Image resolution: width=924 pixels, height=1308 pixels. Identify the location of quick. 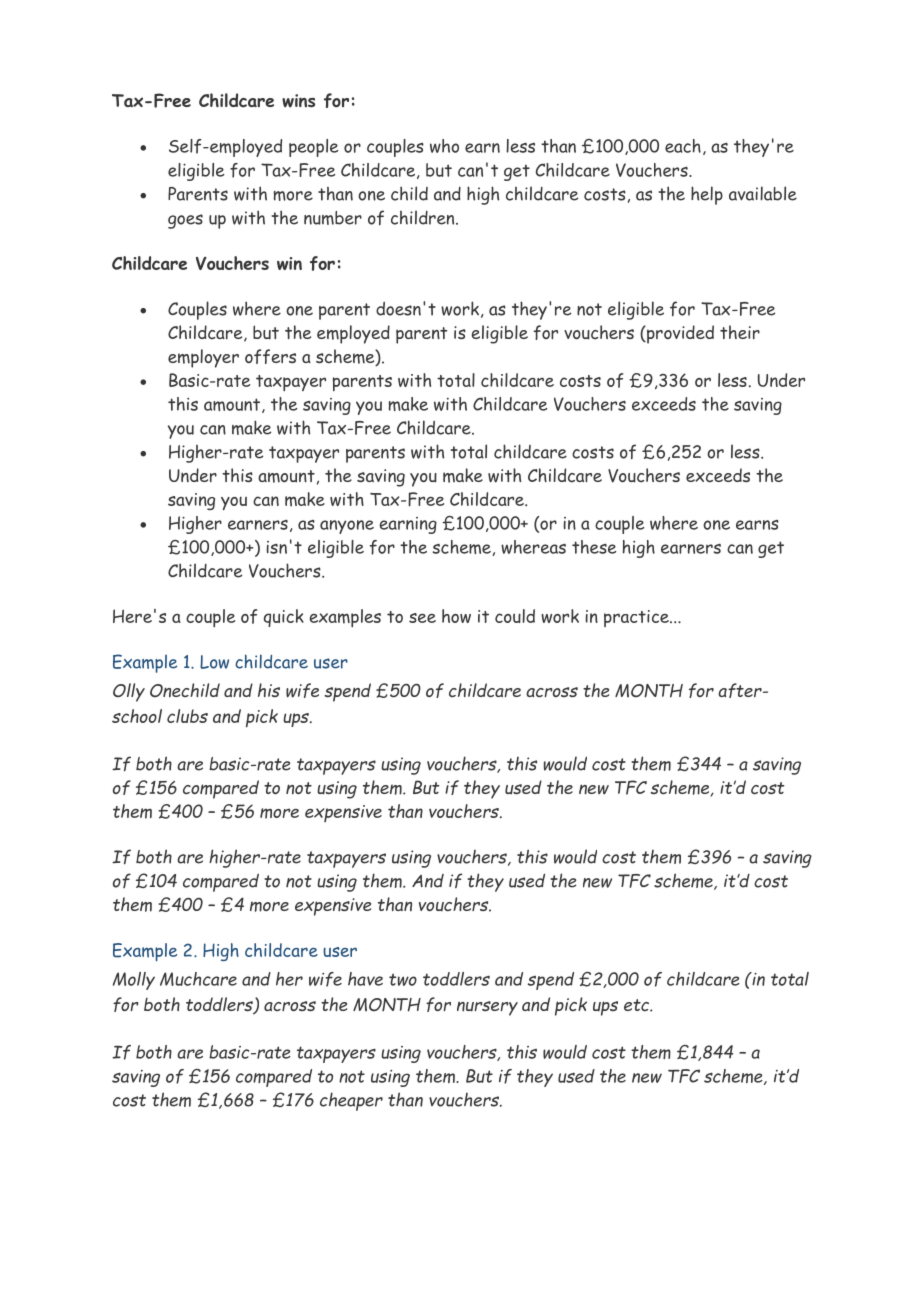
(284, 618).
